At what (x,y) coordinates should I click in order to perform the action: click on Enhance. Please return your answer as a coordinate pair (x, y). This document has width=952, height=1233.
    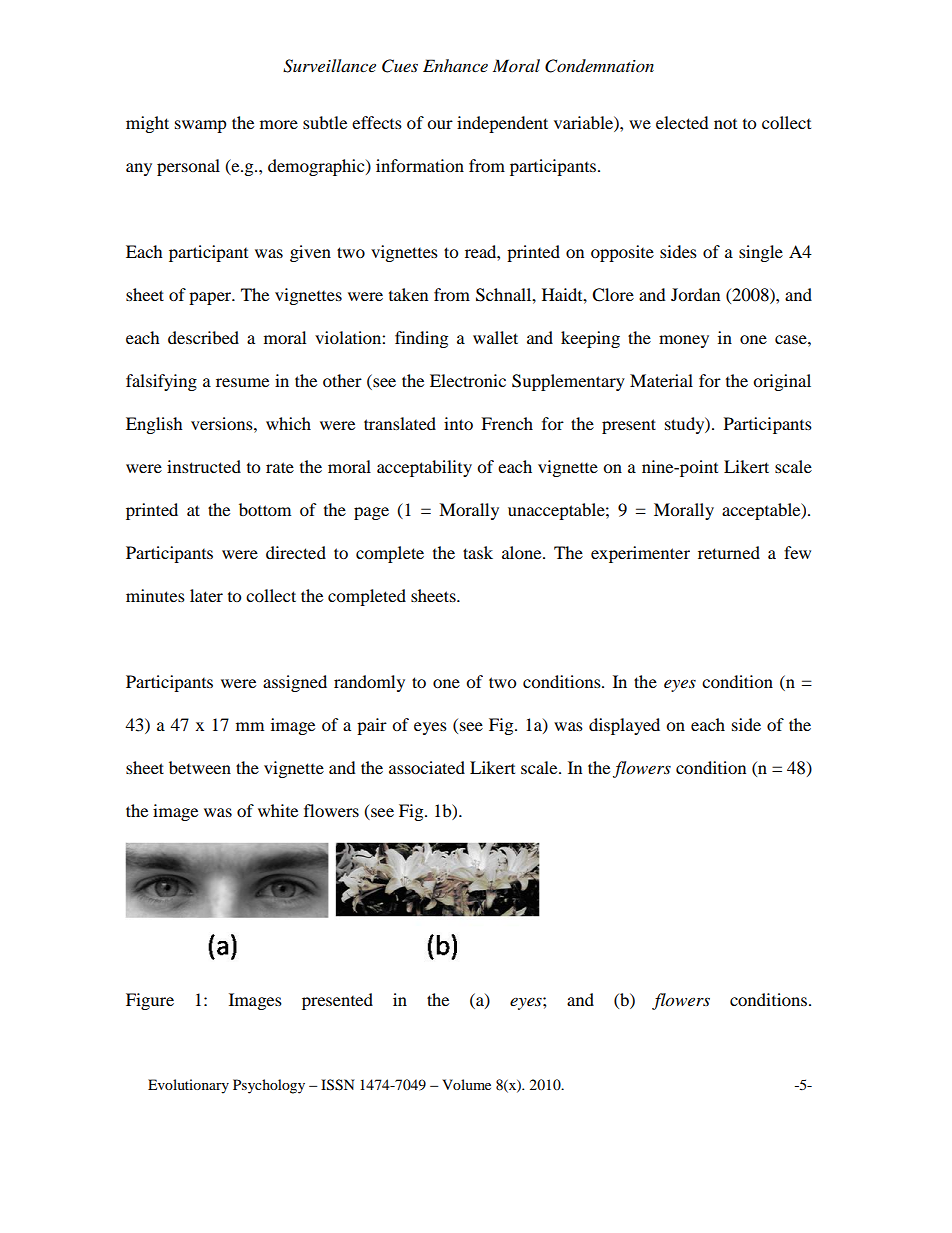
    Looking at the image, I should click on (455, 65).
